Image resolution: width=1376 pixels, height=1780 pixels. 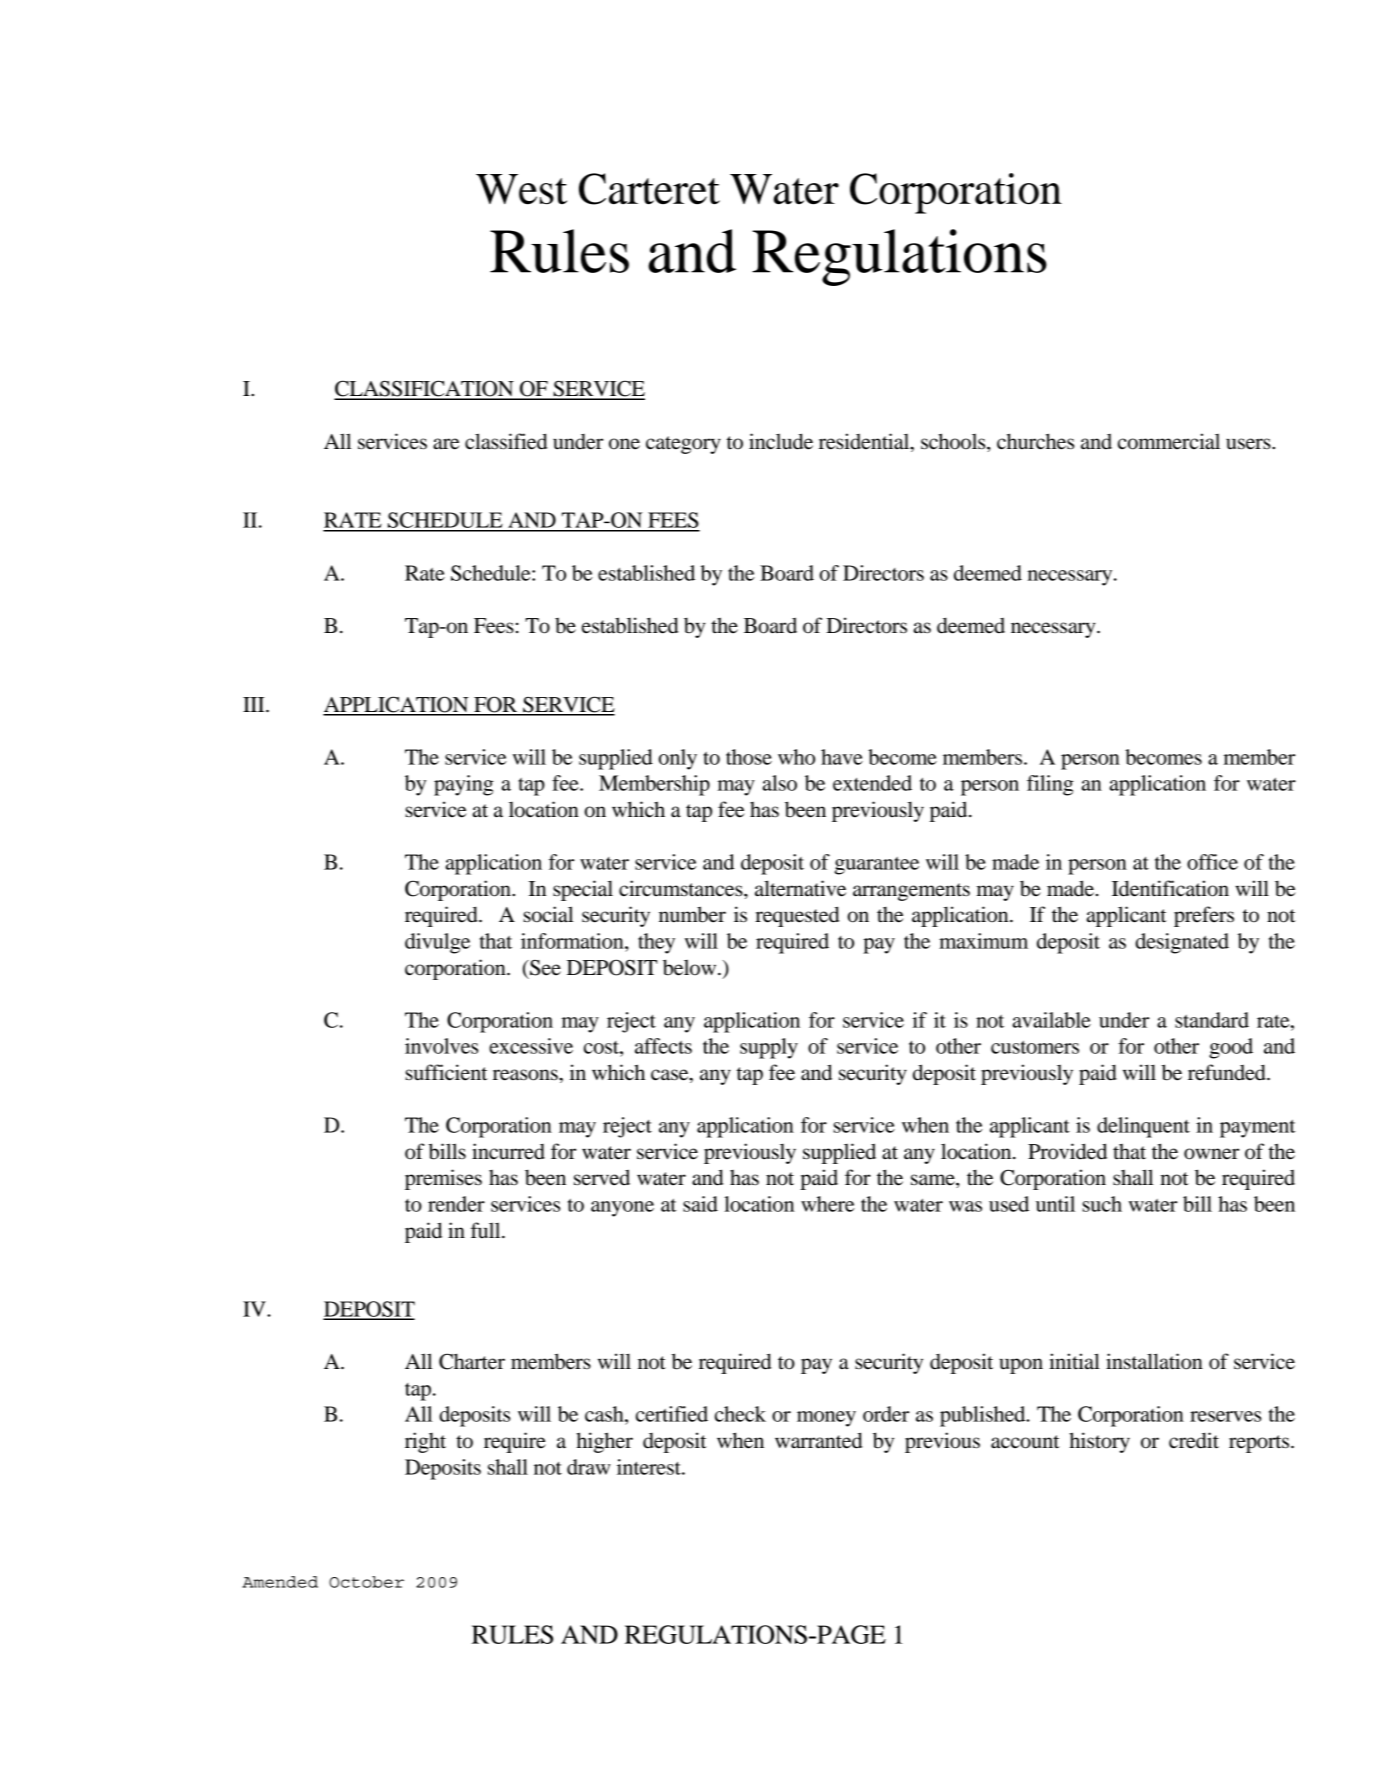 What do you see at coordinates (521, 189) in the page?
I see `West` at bounding box center [521, 189].
